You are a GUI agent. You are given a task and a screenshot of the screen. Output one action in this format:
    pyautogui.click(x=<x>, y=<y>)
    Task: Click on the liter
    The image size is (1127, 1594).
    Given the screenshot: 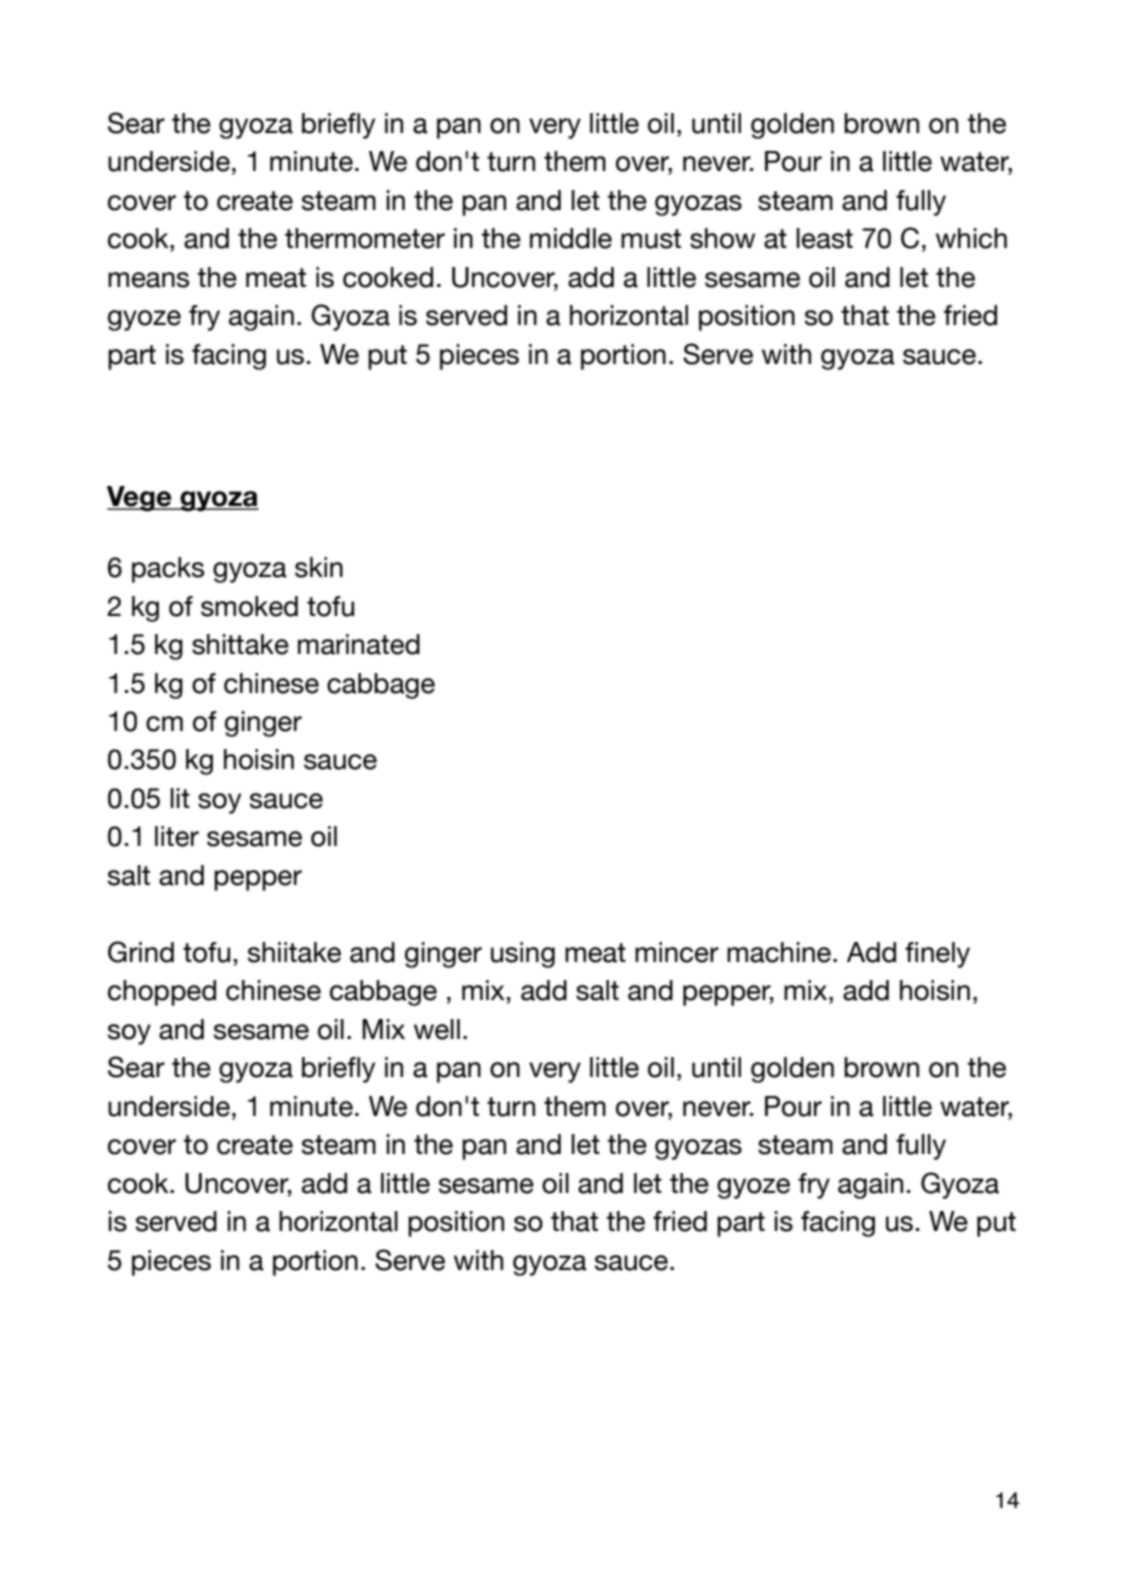 What is the action you would take?
    pyautogui.click(x=177, y=836)
